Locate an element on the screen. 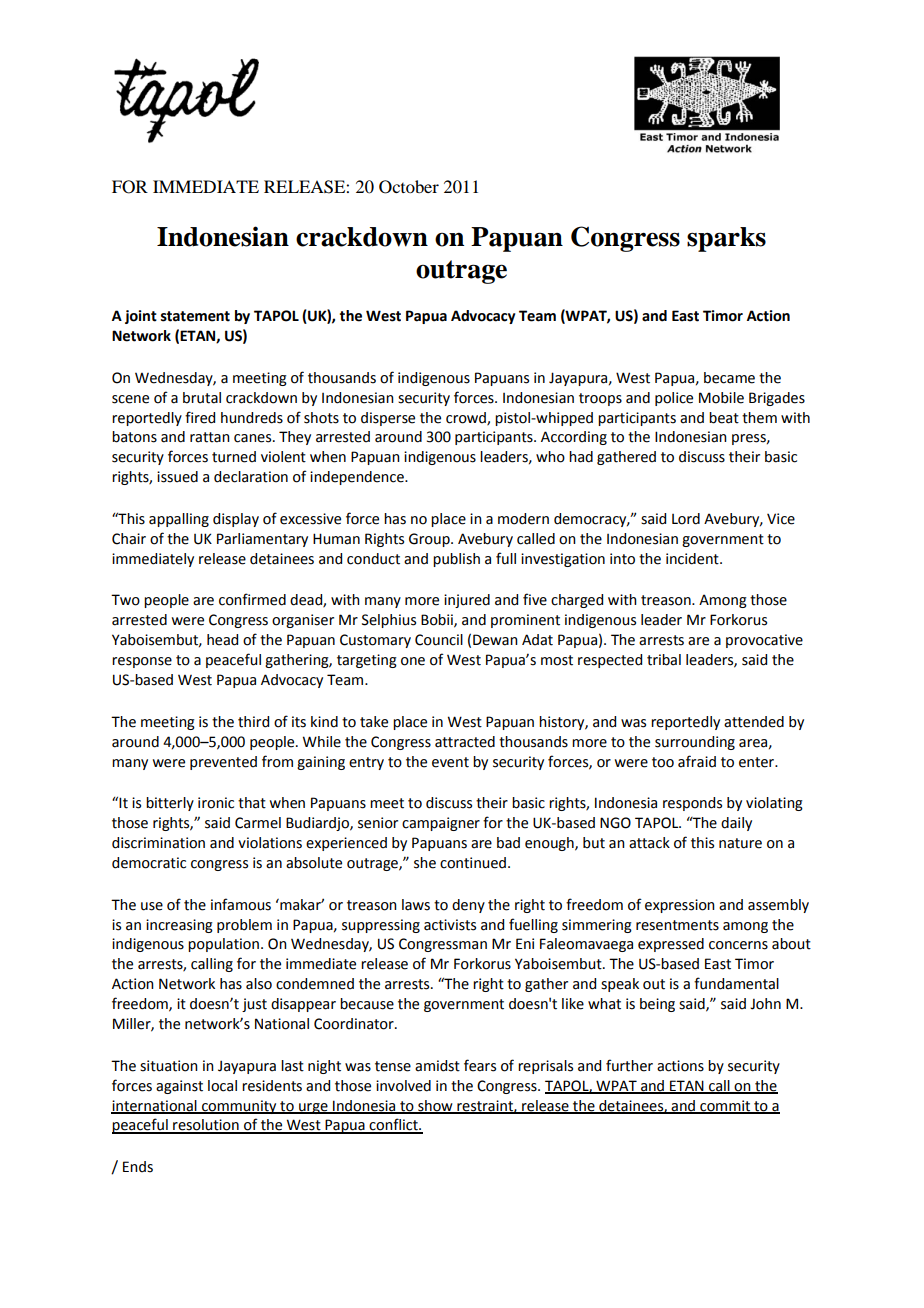 The width and height of the screenshot is (924, 1308). display is located at coordinates (236, 520).
